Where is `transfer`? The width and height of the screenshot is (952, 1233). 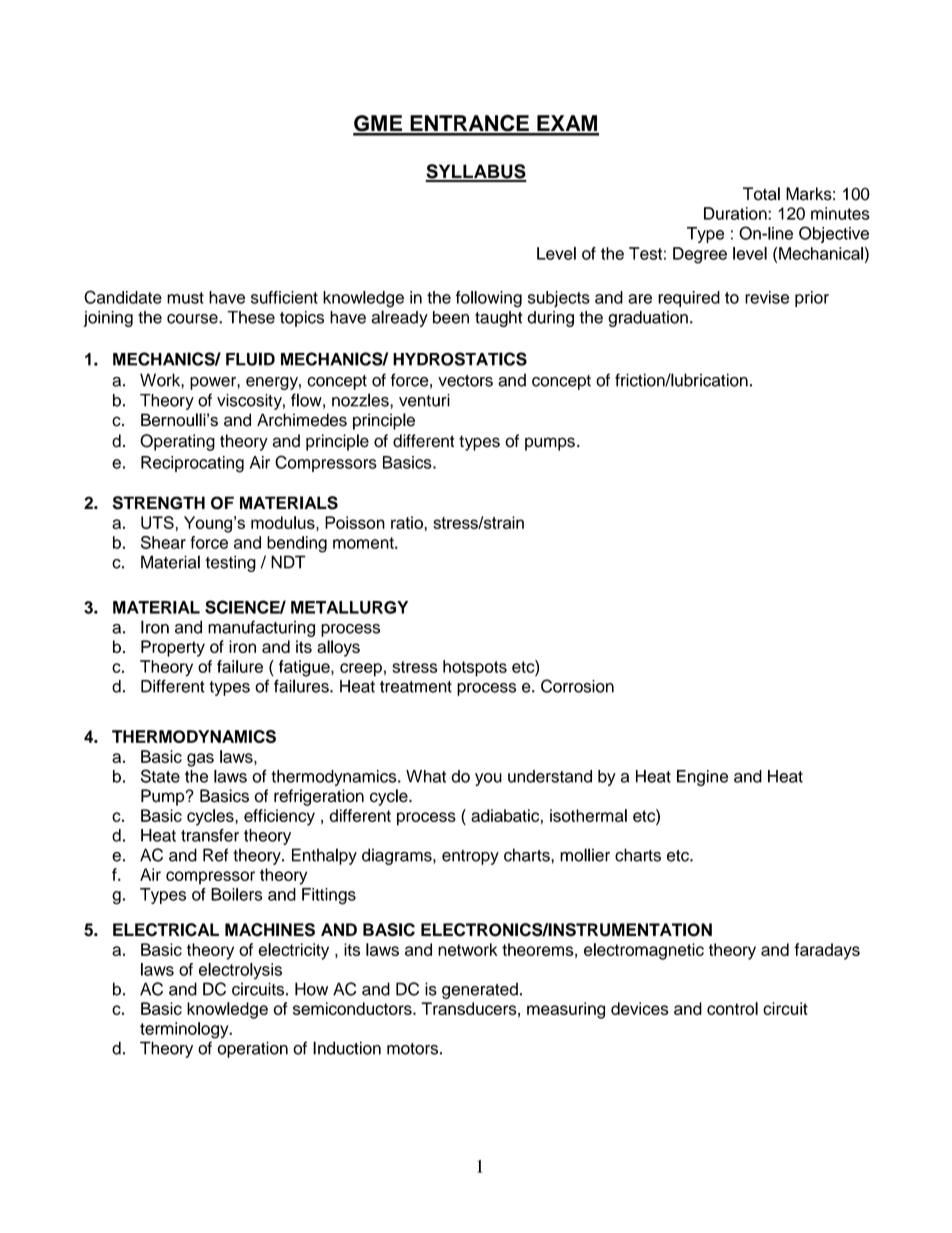 transfer is located at coordinates (210, 835).
